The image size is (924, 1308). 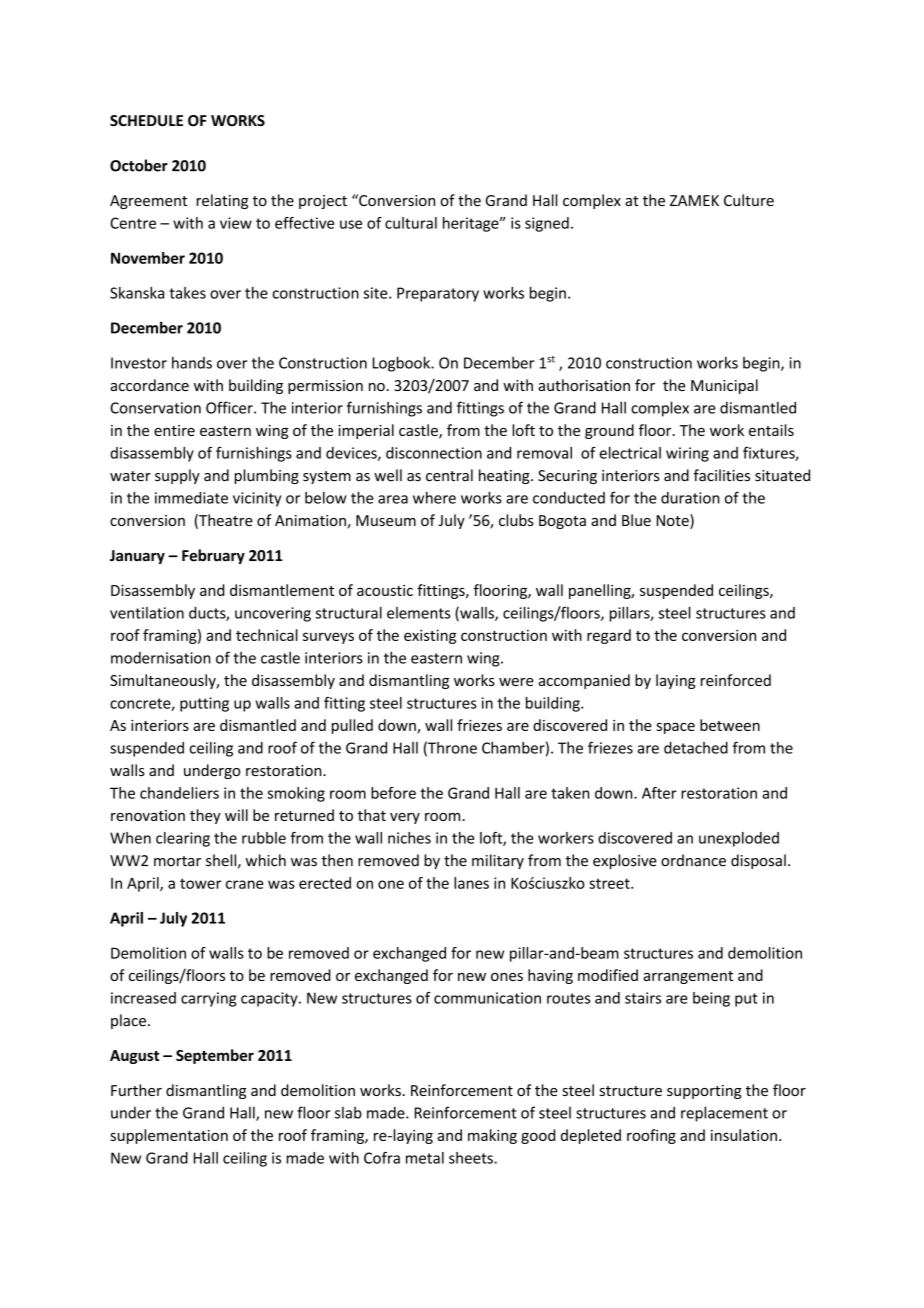 I want to click on insulation, so click(x=744, y=1135).
